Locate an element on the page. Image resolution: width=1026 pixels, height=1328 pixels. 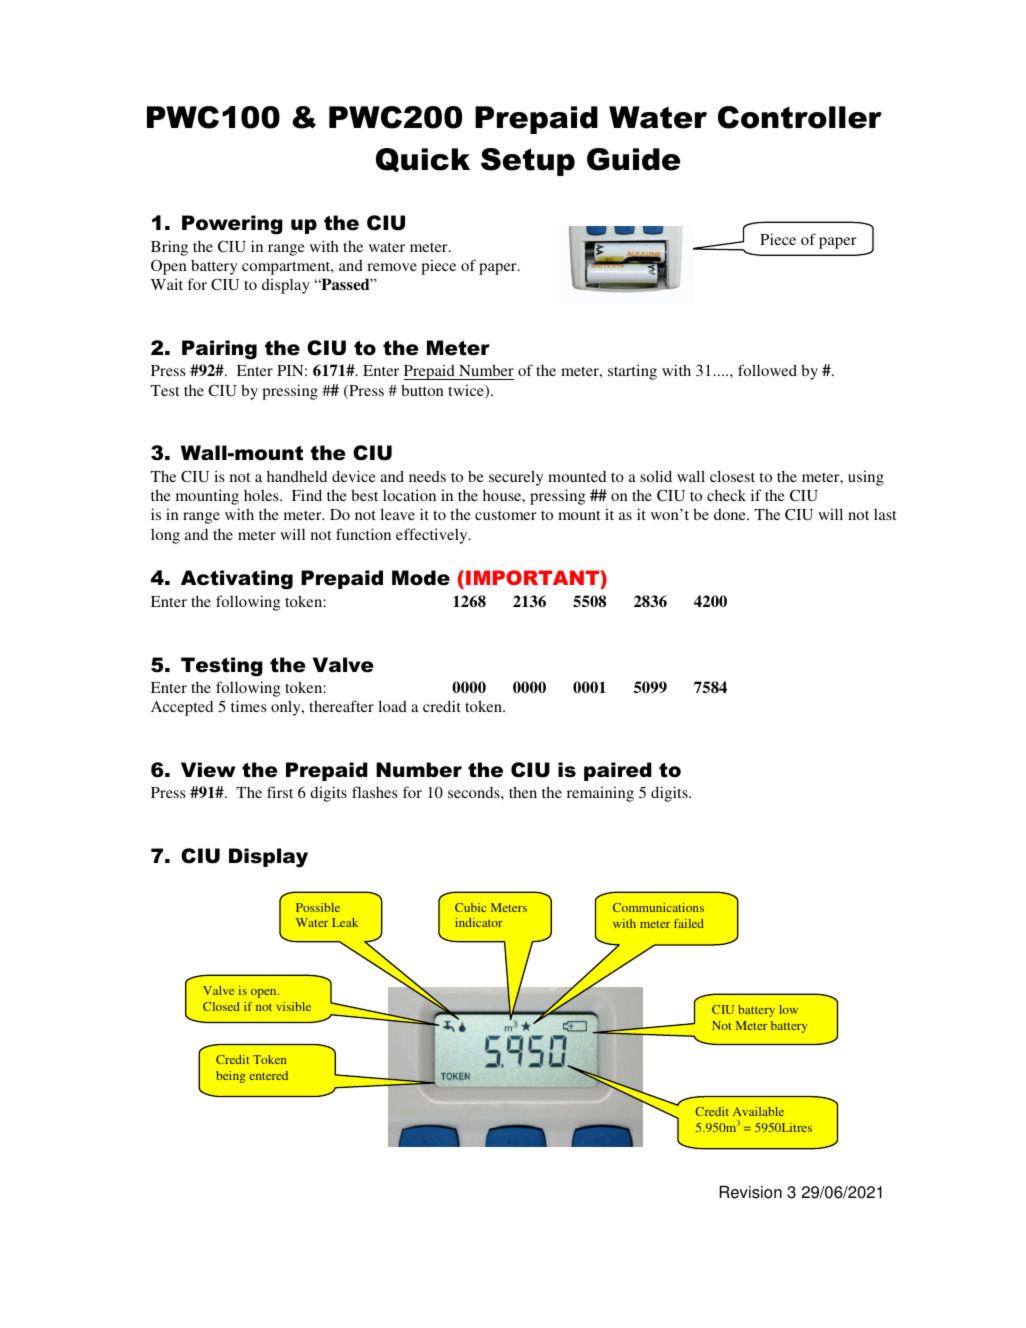
Available is located at coordinates (758, 1111).
